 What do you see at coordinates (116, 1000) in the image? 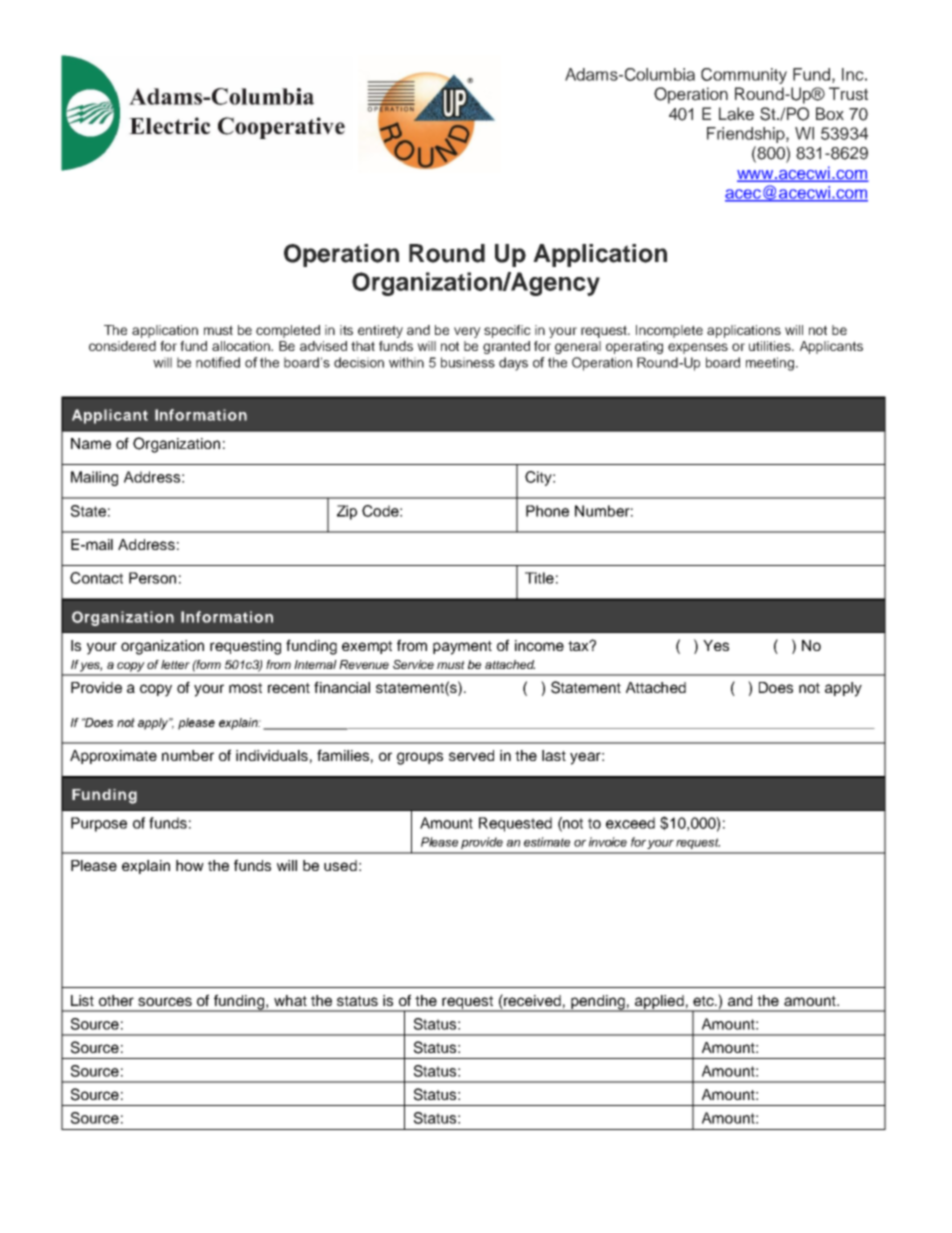
I see `other` at bounding box center [116, 1000].
